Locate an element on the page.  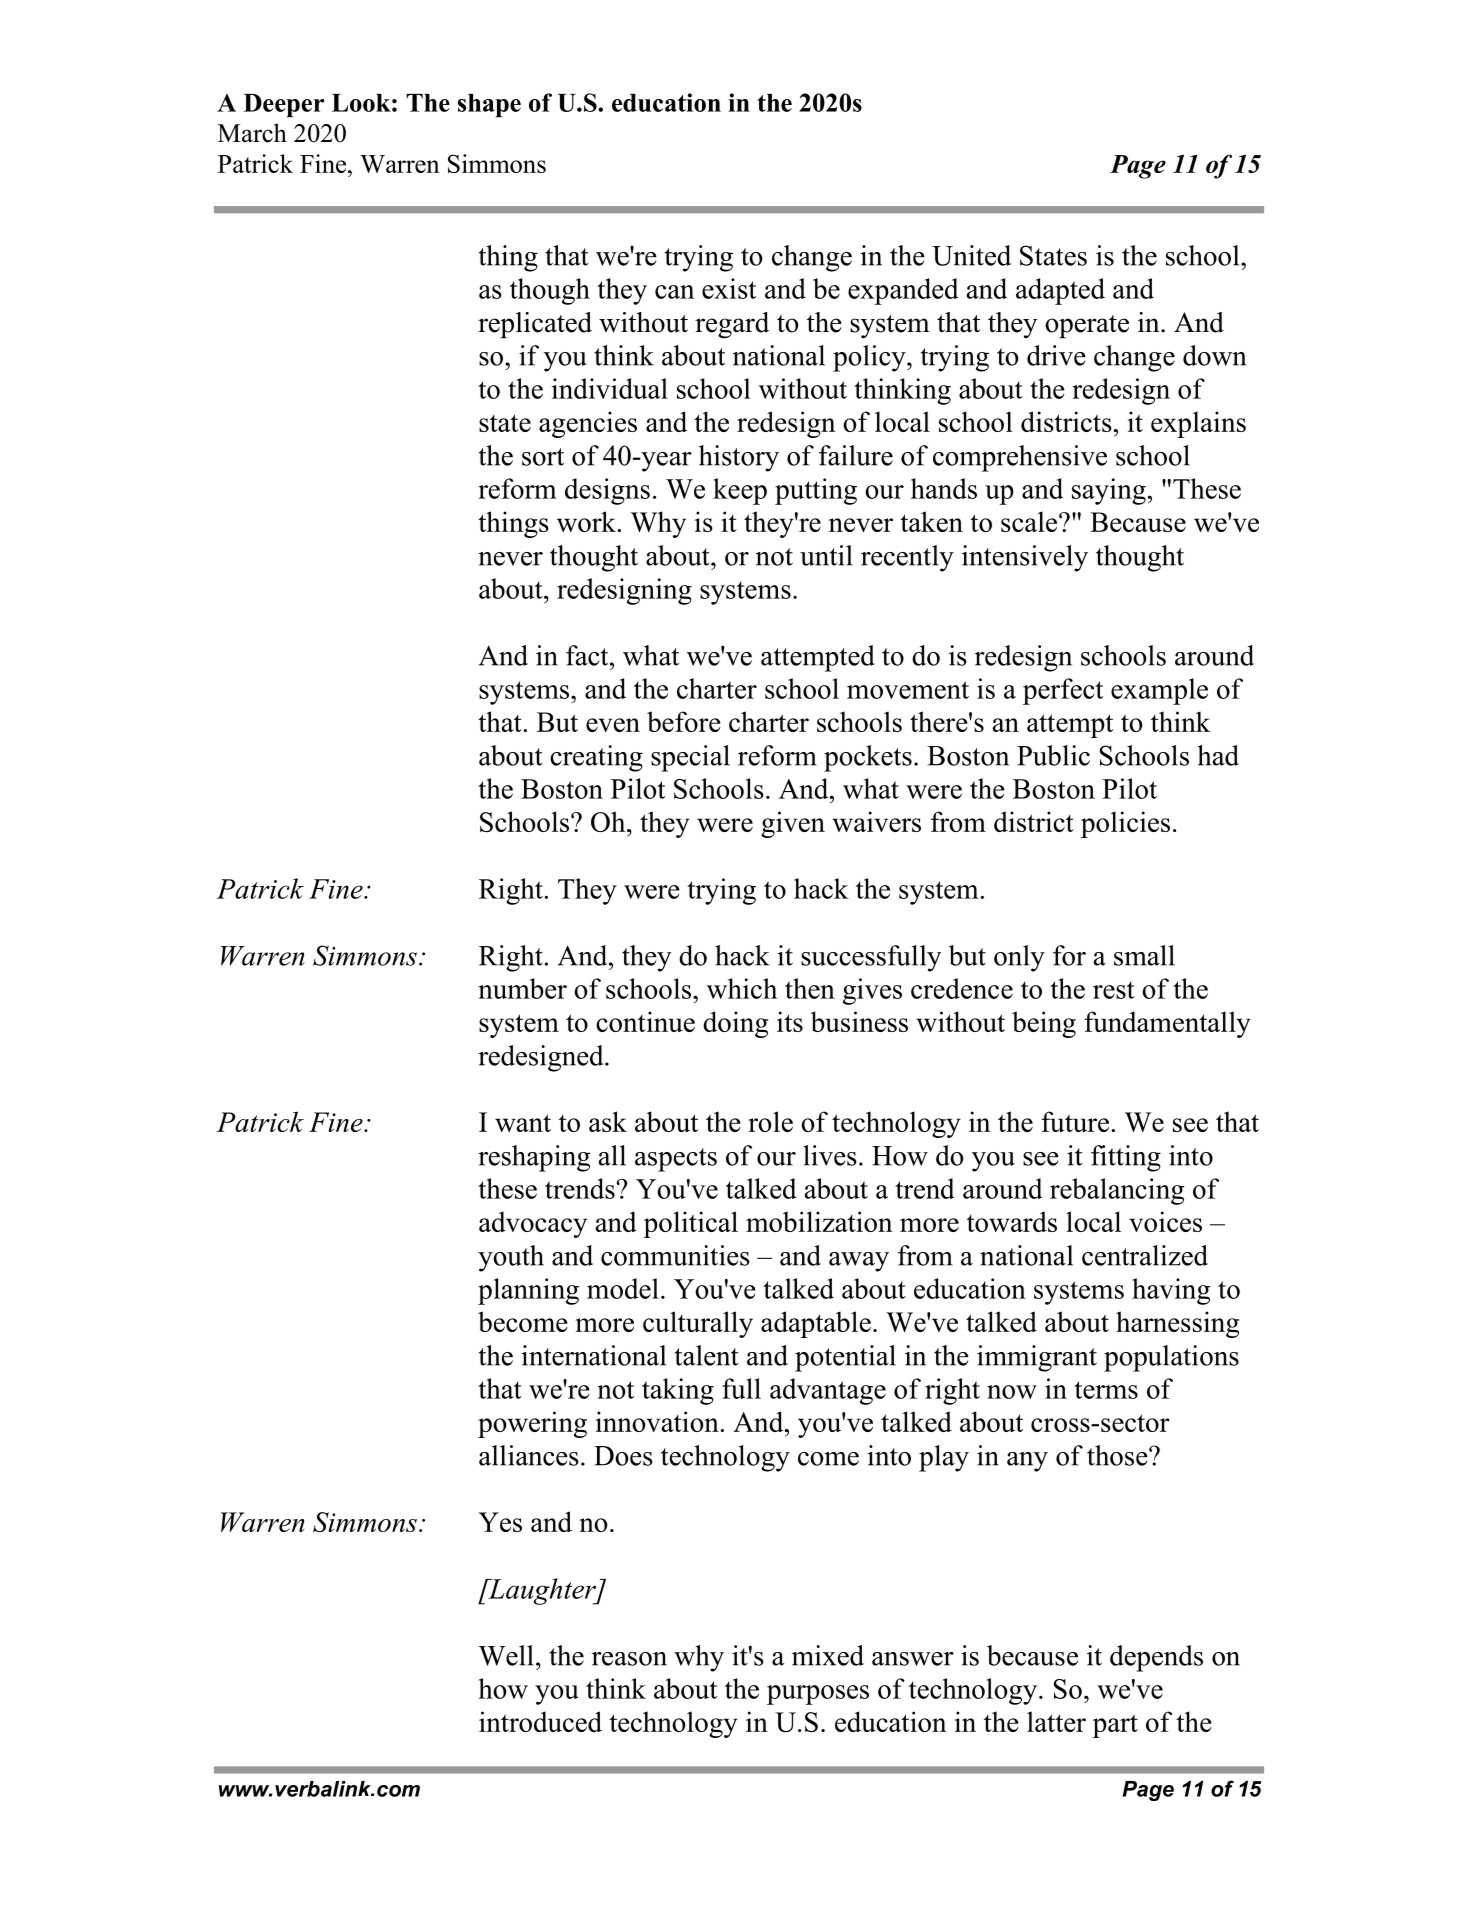
Deeper is located at coordinates (283, 106).
